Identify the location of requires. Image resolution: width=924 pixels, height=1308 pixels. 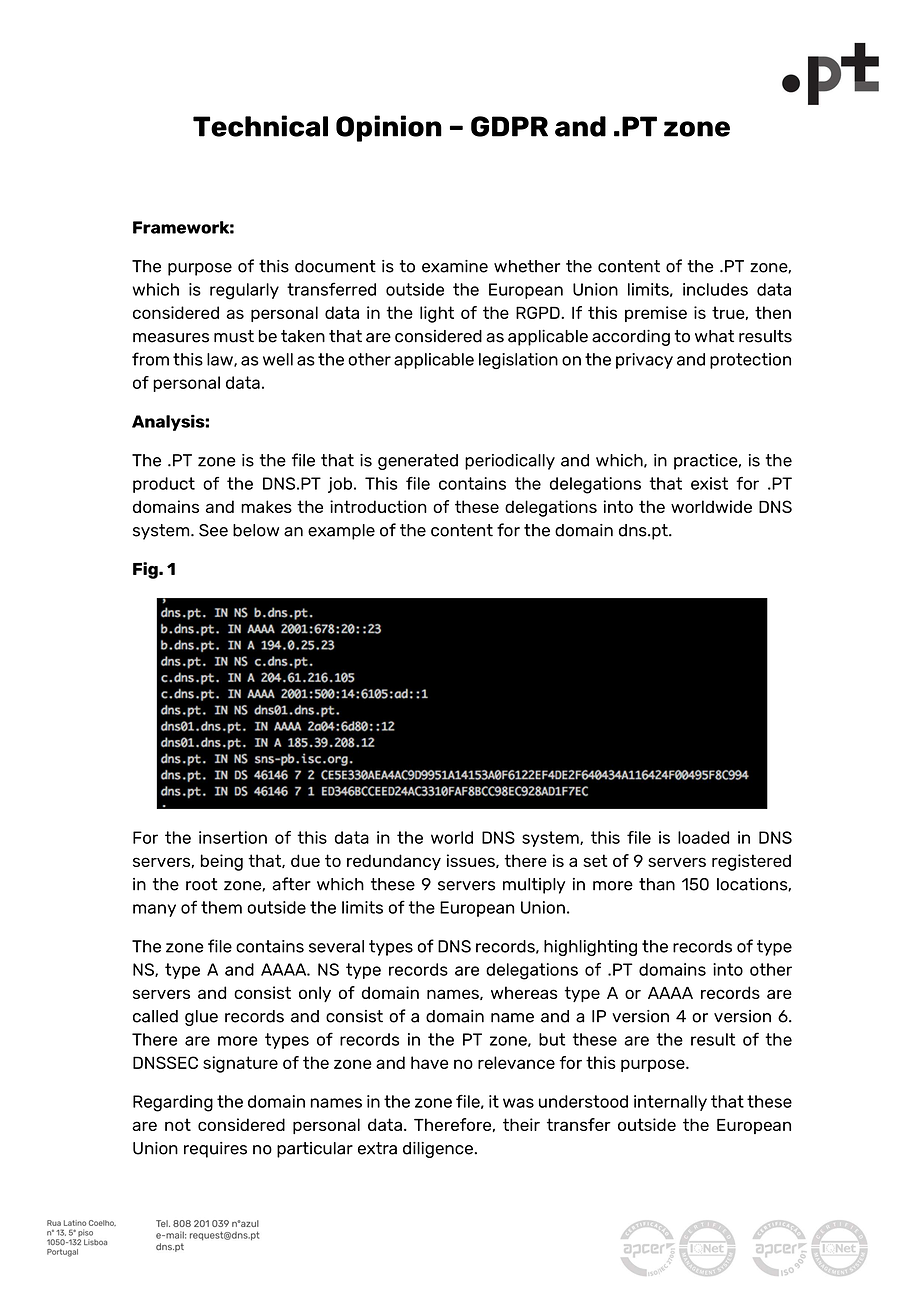
(215, 1150).
